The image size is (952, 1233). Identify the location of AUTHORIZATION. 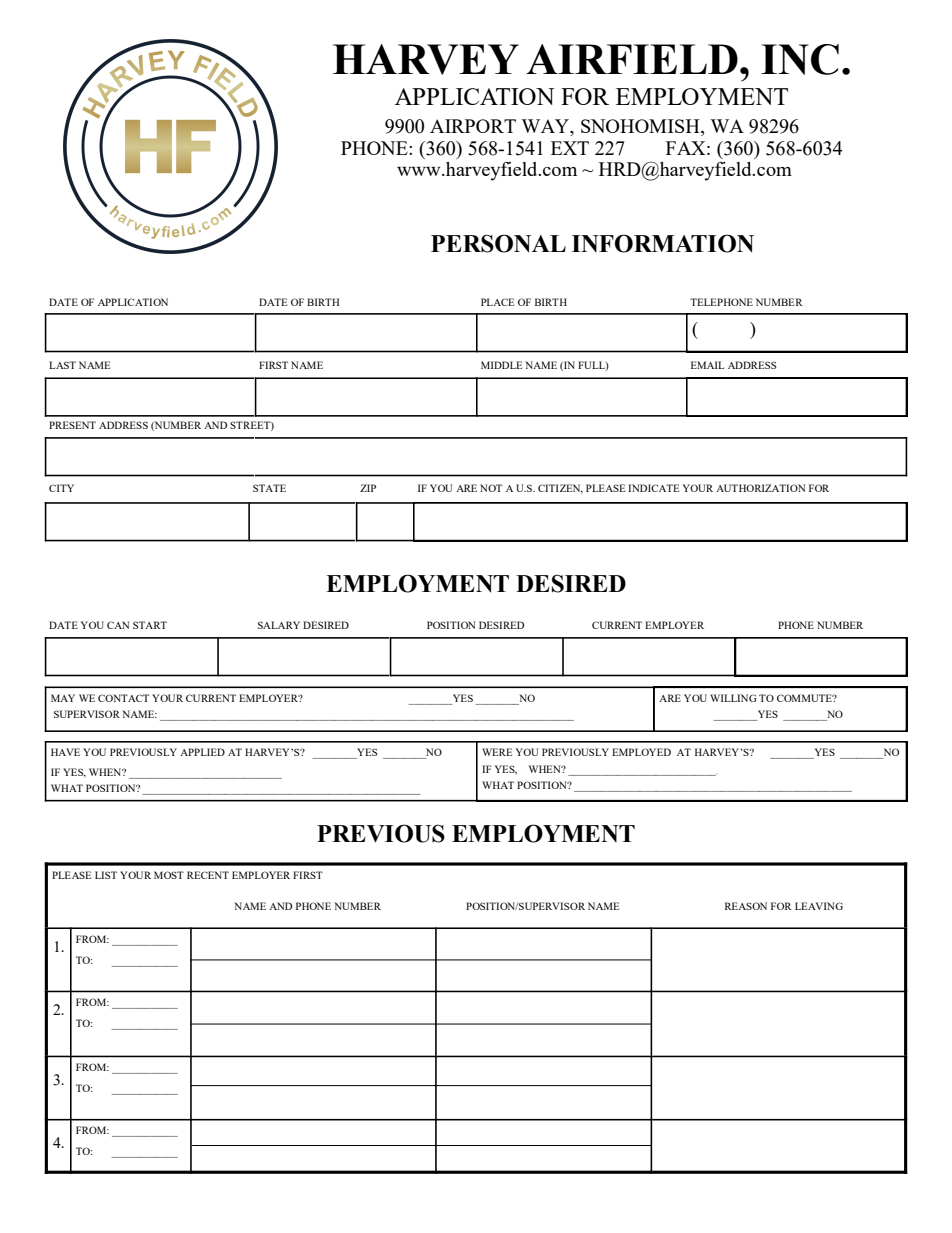
(760, 488).
